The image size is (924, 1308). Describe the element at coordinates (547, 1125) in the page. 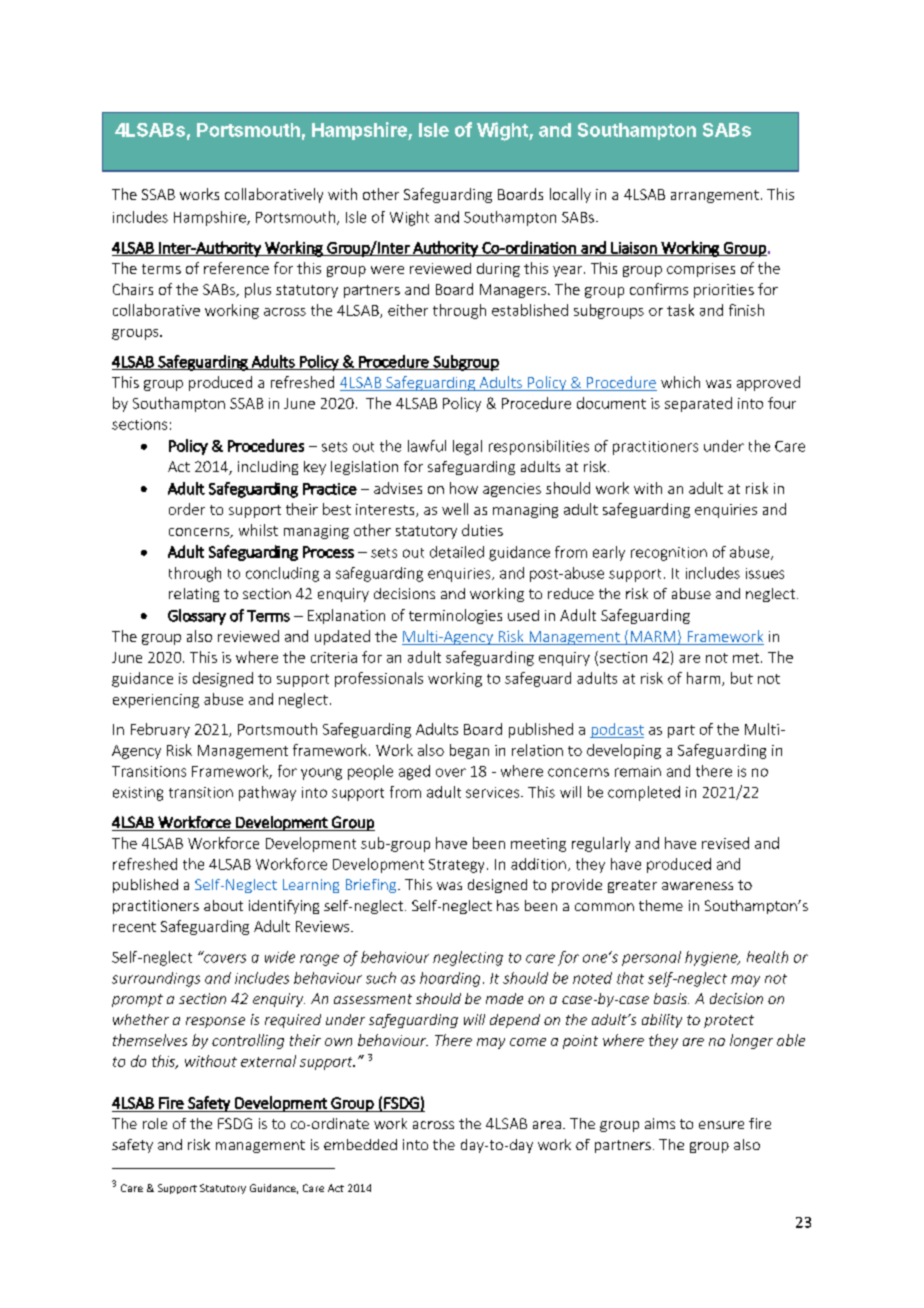

I see `area` at that location.
